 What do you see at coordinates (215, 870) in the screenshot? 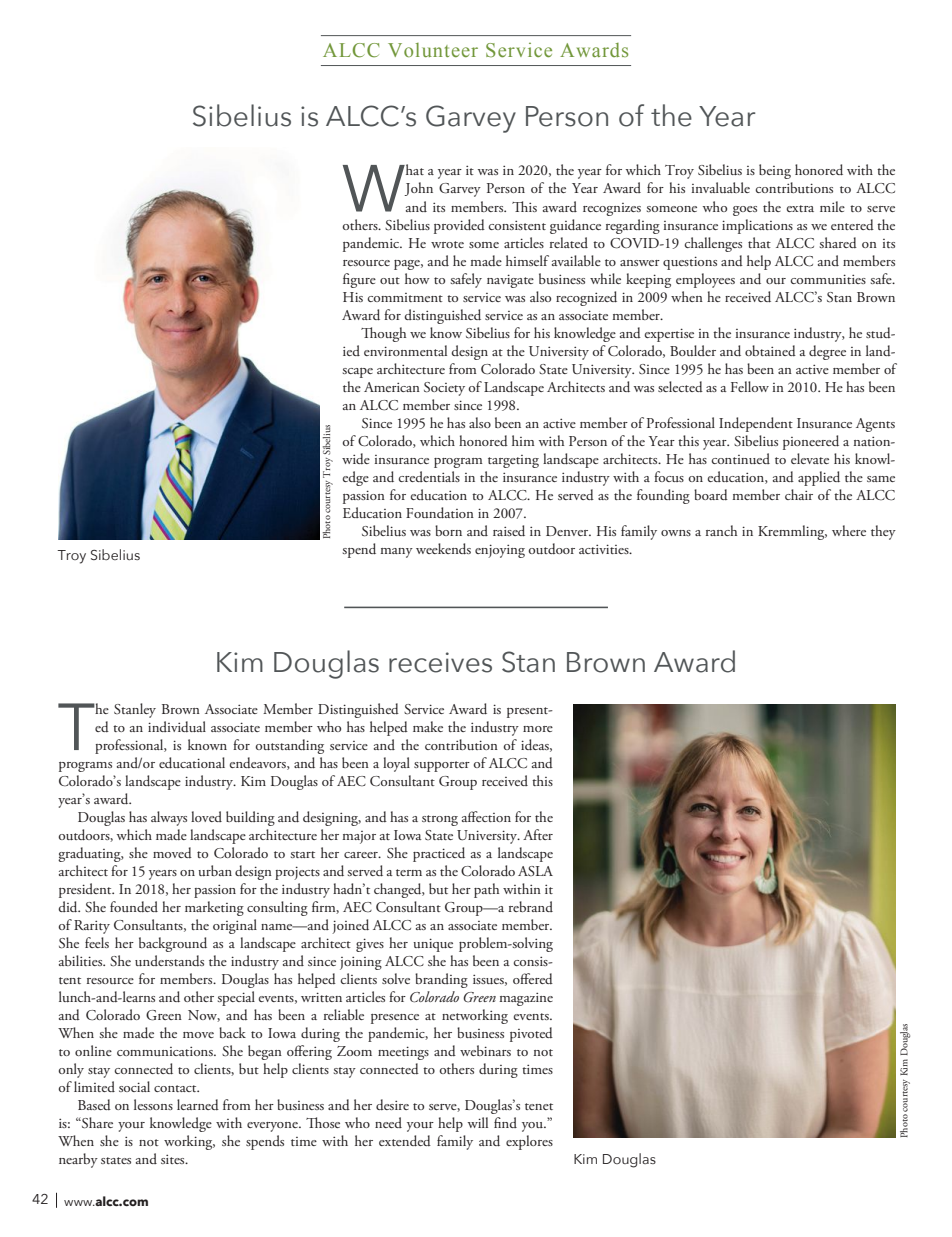
I see `urban` at bounding box center [215, 870].
